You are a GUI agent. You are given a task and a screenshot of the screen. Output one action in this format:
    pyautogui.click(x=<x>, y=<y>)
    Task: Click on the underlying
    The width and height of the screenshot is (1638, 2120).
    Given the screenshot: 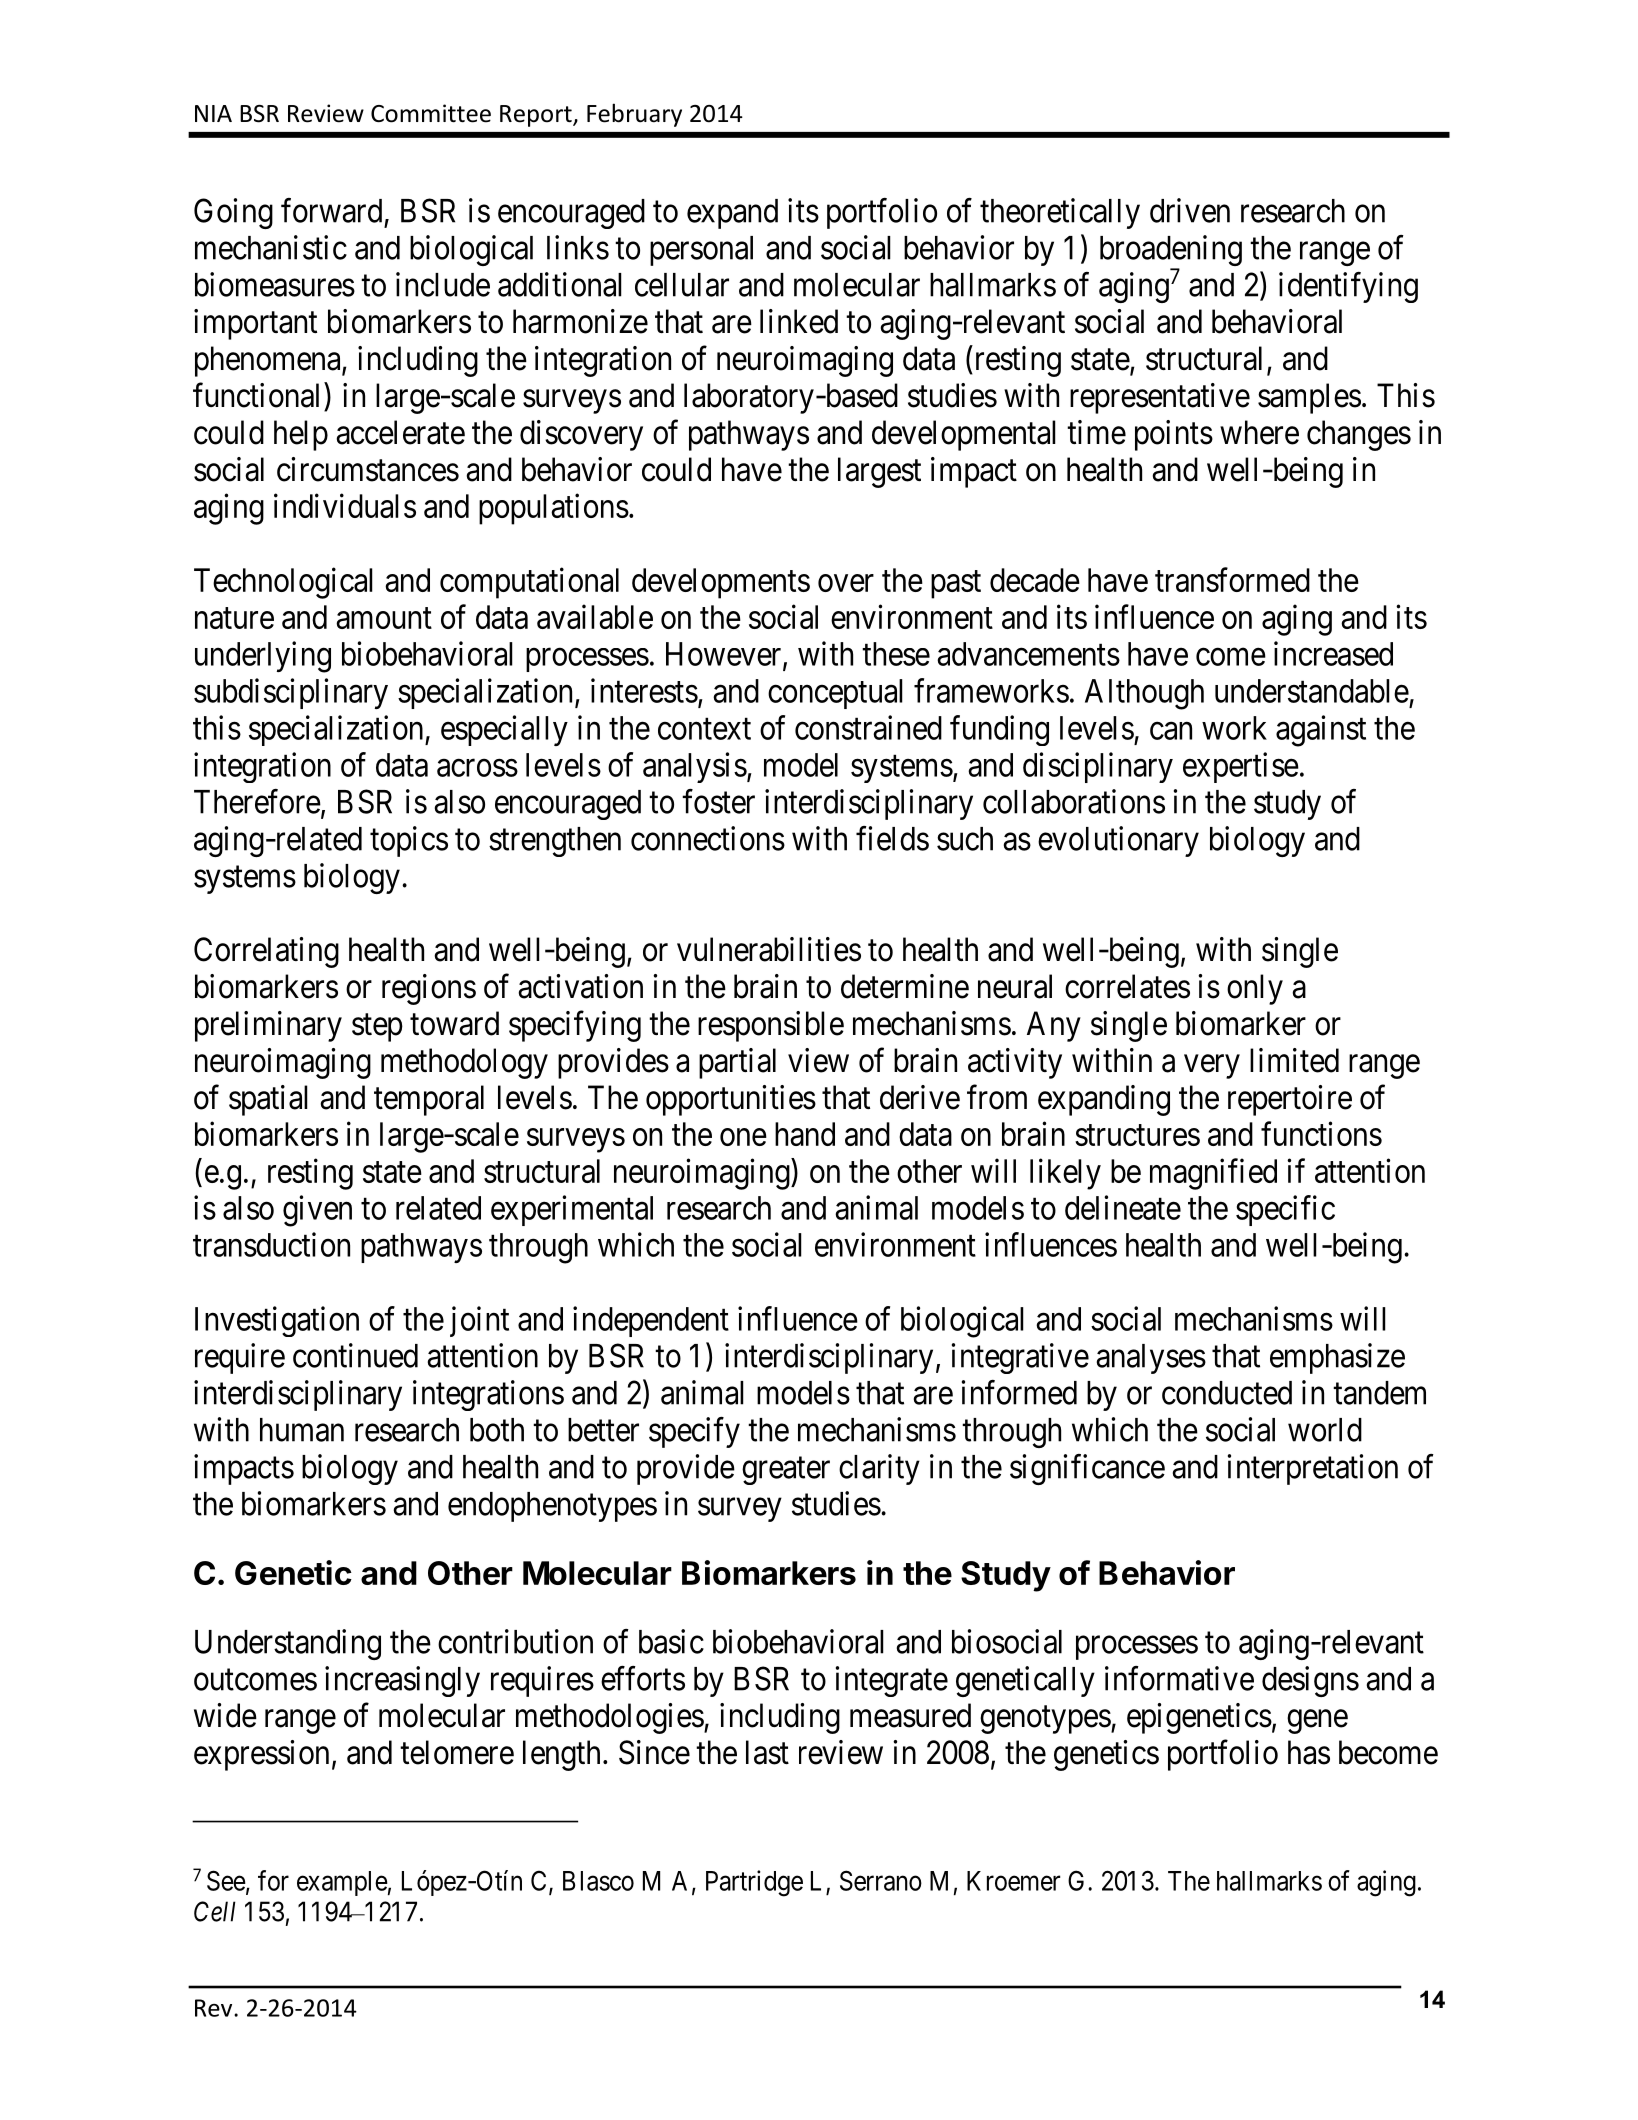 What is the action you would take?
    pyautogui.click(x=263, y=657)
